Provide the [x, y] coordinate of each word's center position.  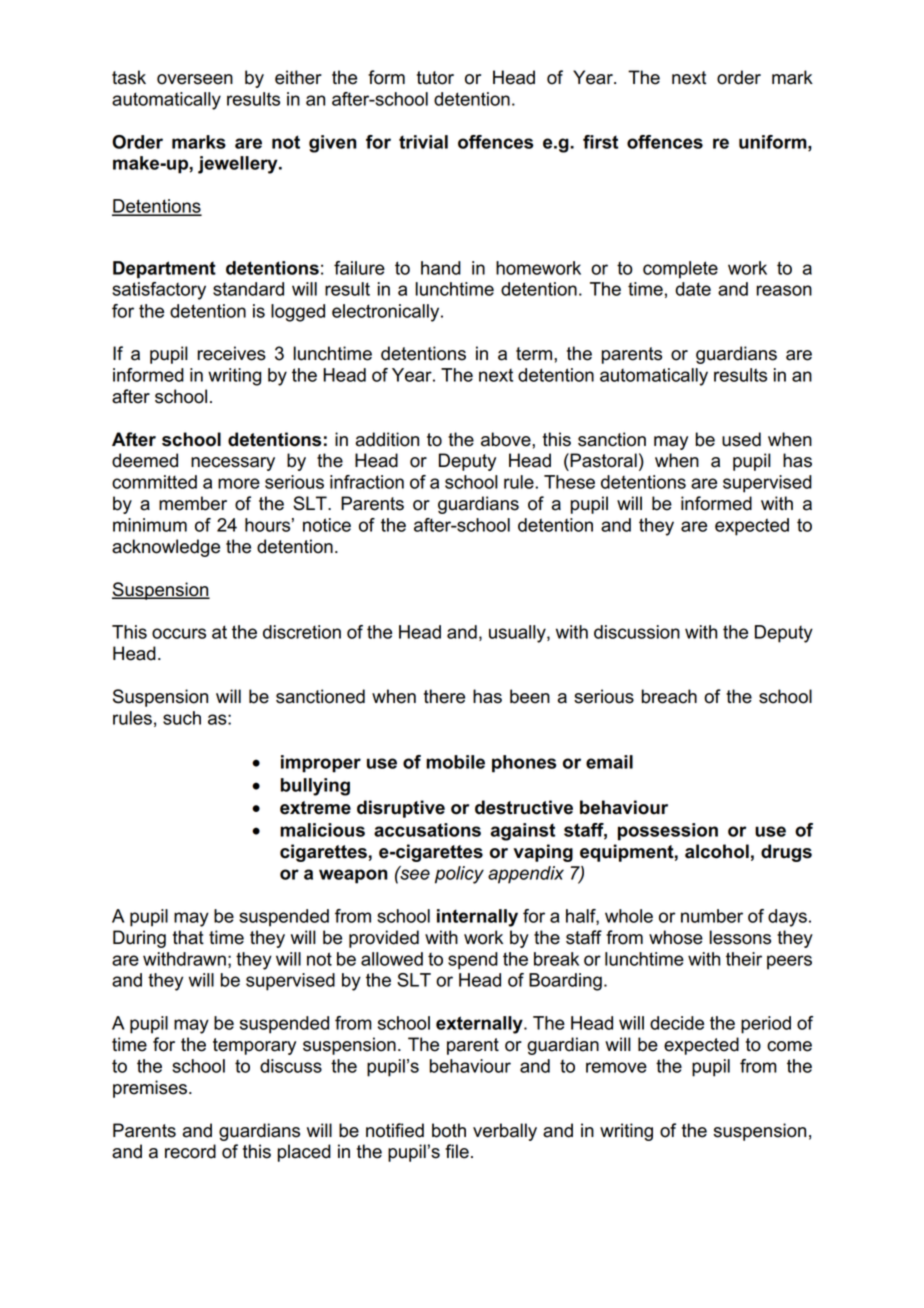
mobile [455, 762]
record [190, 1151]
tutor [435, 78]
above [507, 439]
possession [668, 832]
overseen [195, 79]
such [182, 718]
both [449, 1130]
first [600, 142]
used [741, 439]
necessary [233, 464]
